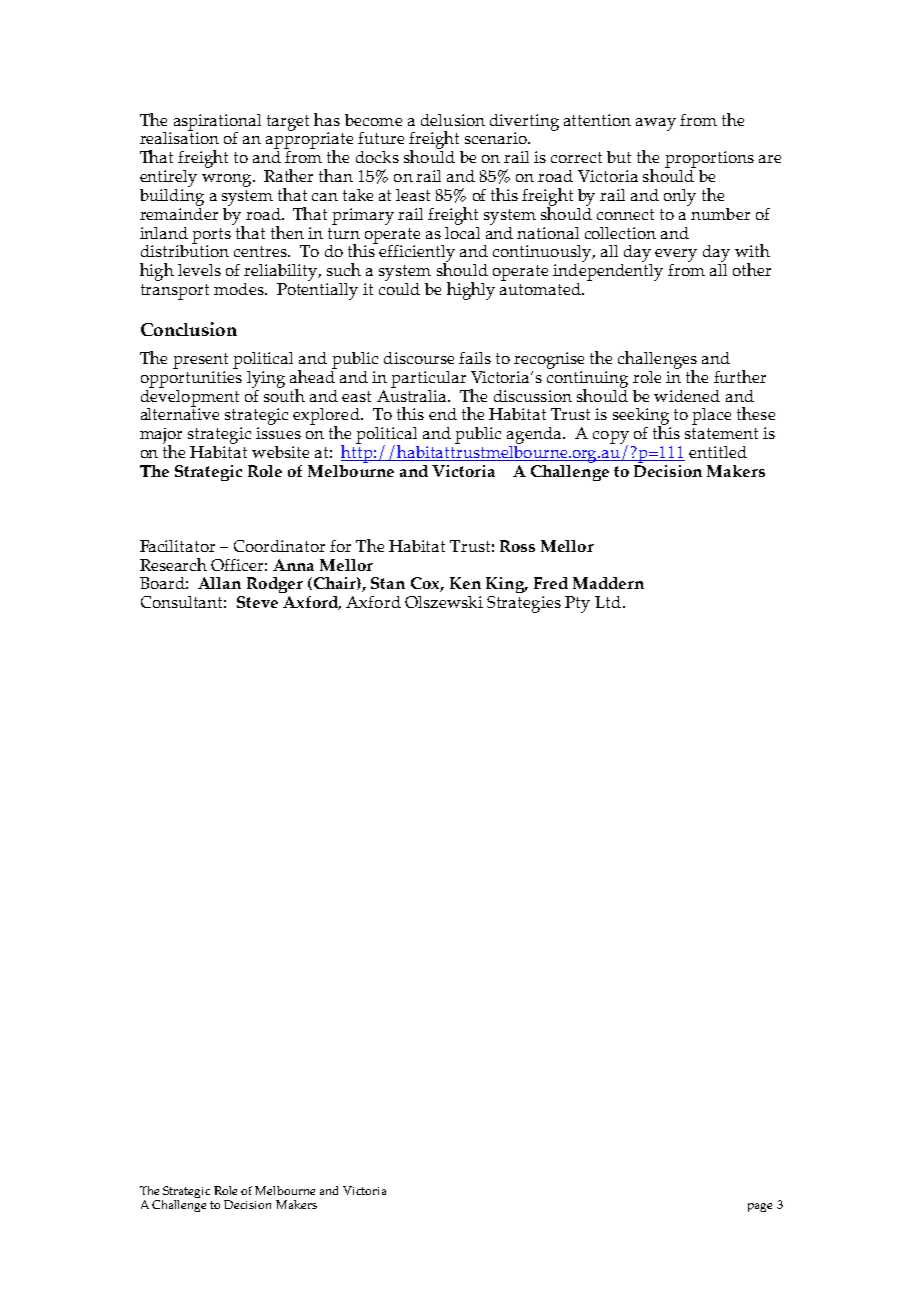  I want to click on page, so click(760, 1207).
